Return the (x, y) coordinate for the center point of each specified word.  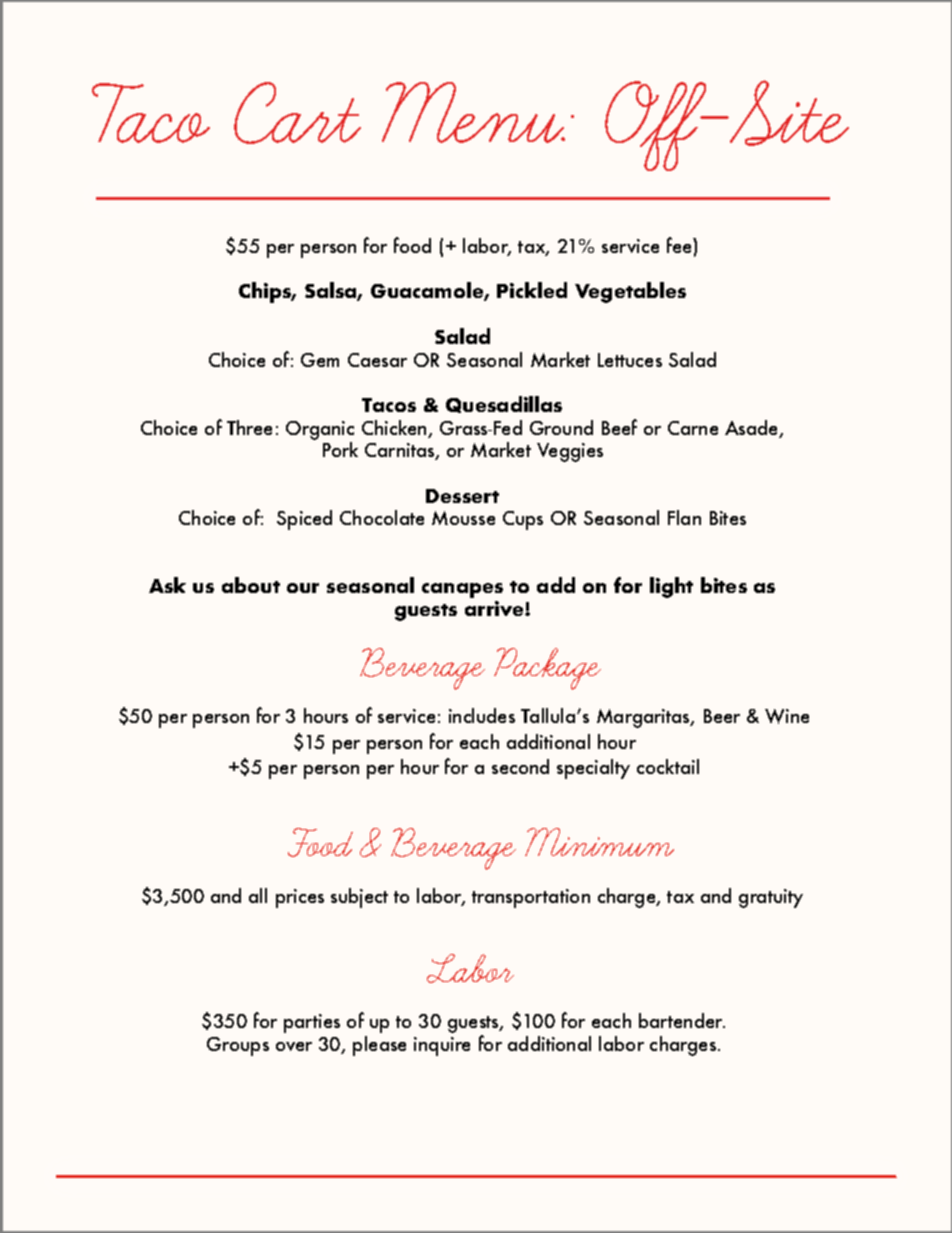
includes (482, 715)
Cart (297, 113)
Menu (473, 112)
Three (249, 427)
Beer (722, 716)
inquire (442, 1046)
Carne (693, 428)
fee (680, 245)
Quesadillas (504, 404)
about (251, 585)
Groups (238, 1046)
